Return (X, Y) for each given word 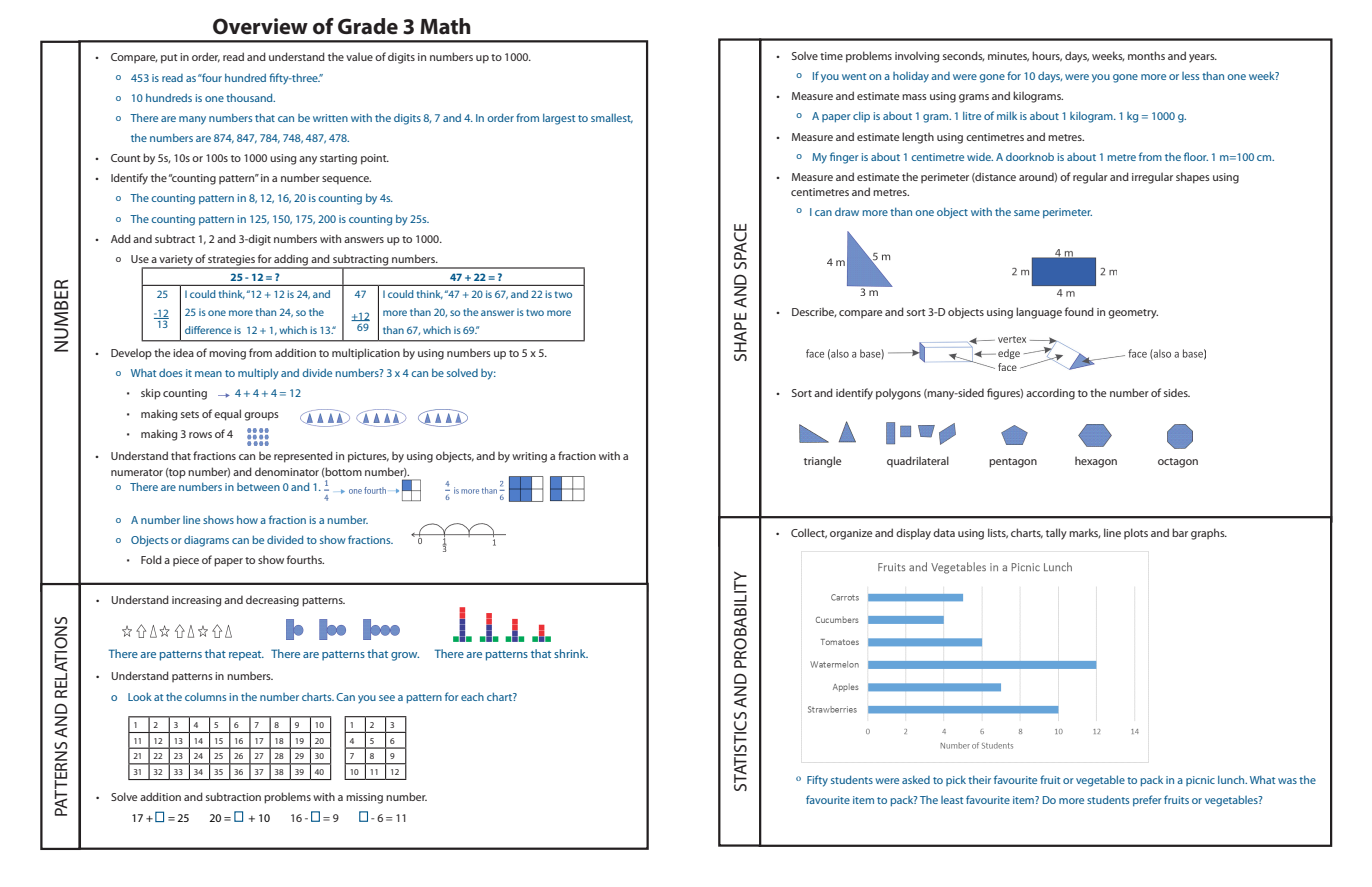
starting (338, 159)
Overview (260, 26)
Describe (814, 312)
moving (227, 354)
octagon (1178, 463)
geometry (1133, 314)
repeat (246, 656)
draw (847, 212)
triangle (822, 462)
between (258, 487)
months (1146, 55)
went (854, 76)
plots (1136, 533)
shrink (571, 653)
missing (364, 798)
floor (1196, 156)
